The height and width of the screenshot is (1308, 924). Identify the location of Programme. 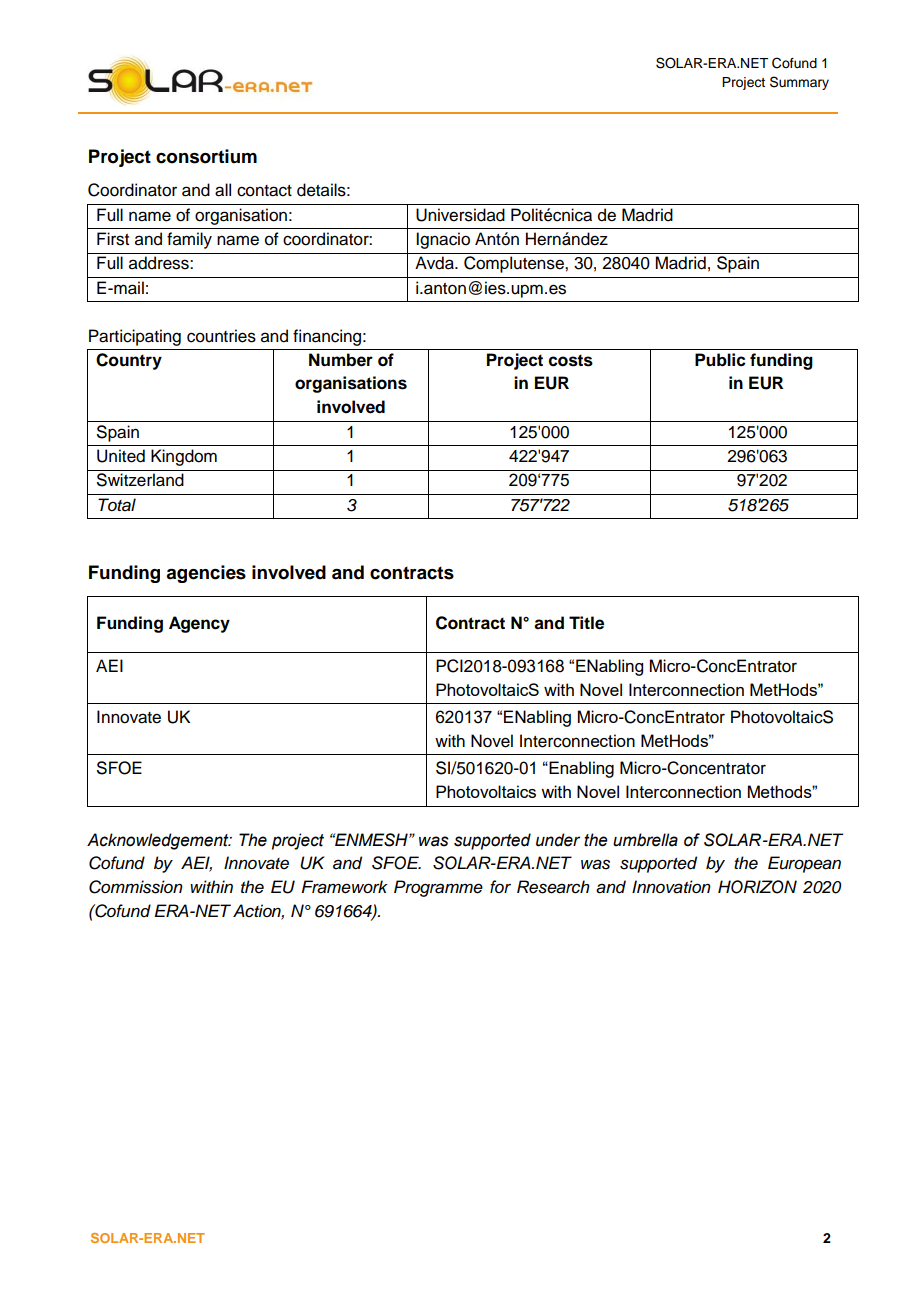
(438, 888).
